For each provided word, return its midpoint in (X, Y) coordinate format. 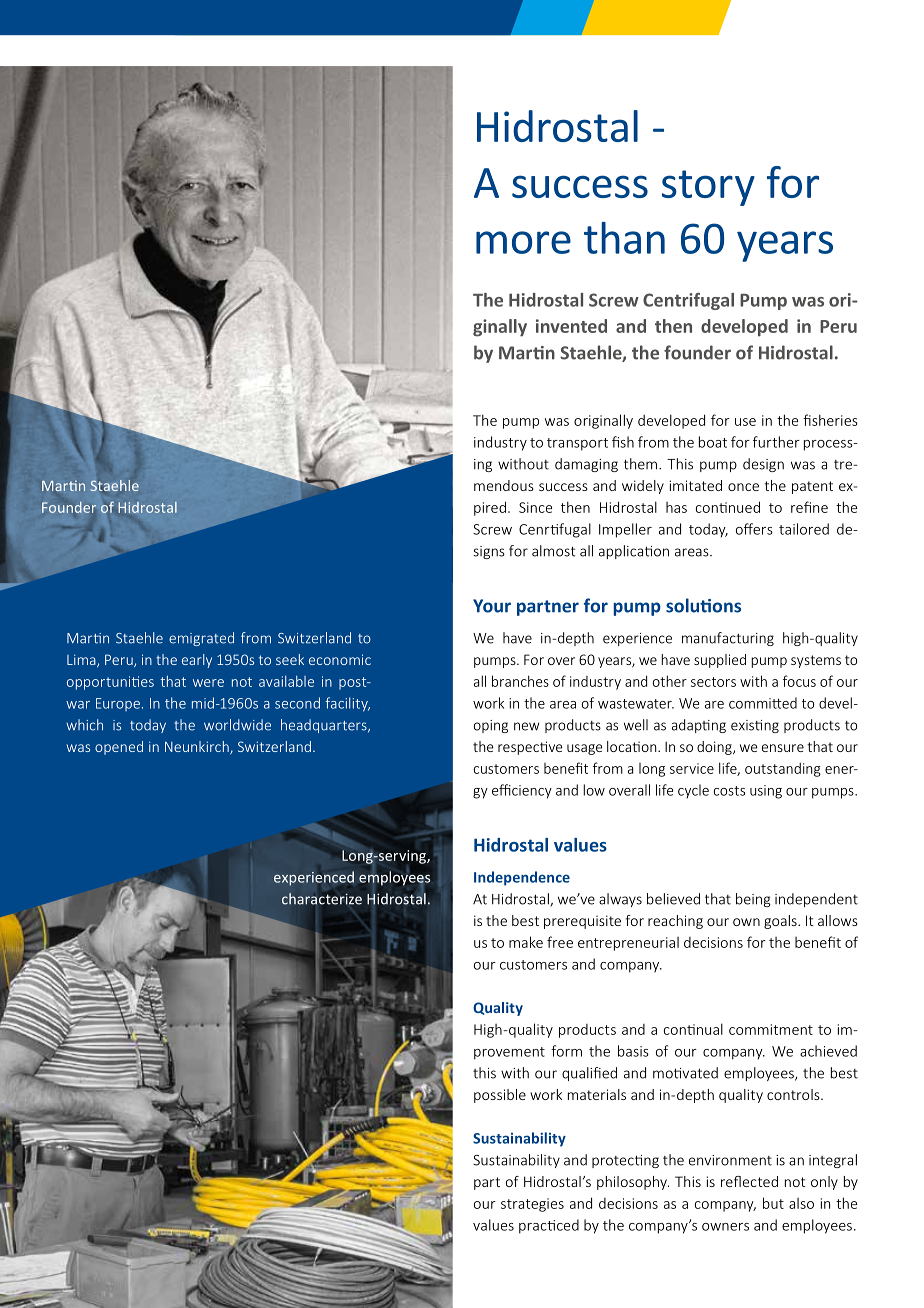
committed (763, 703)
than (624, 238)
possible (500, 1096)
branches (520, 681)
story (708, 188)
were (208, 683)
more (523, 242)
